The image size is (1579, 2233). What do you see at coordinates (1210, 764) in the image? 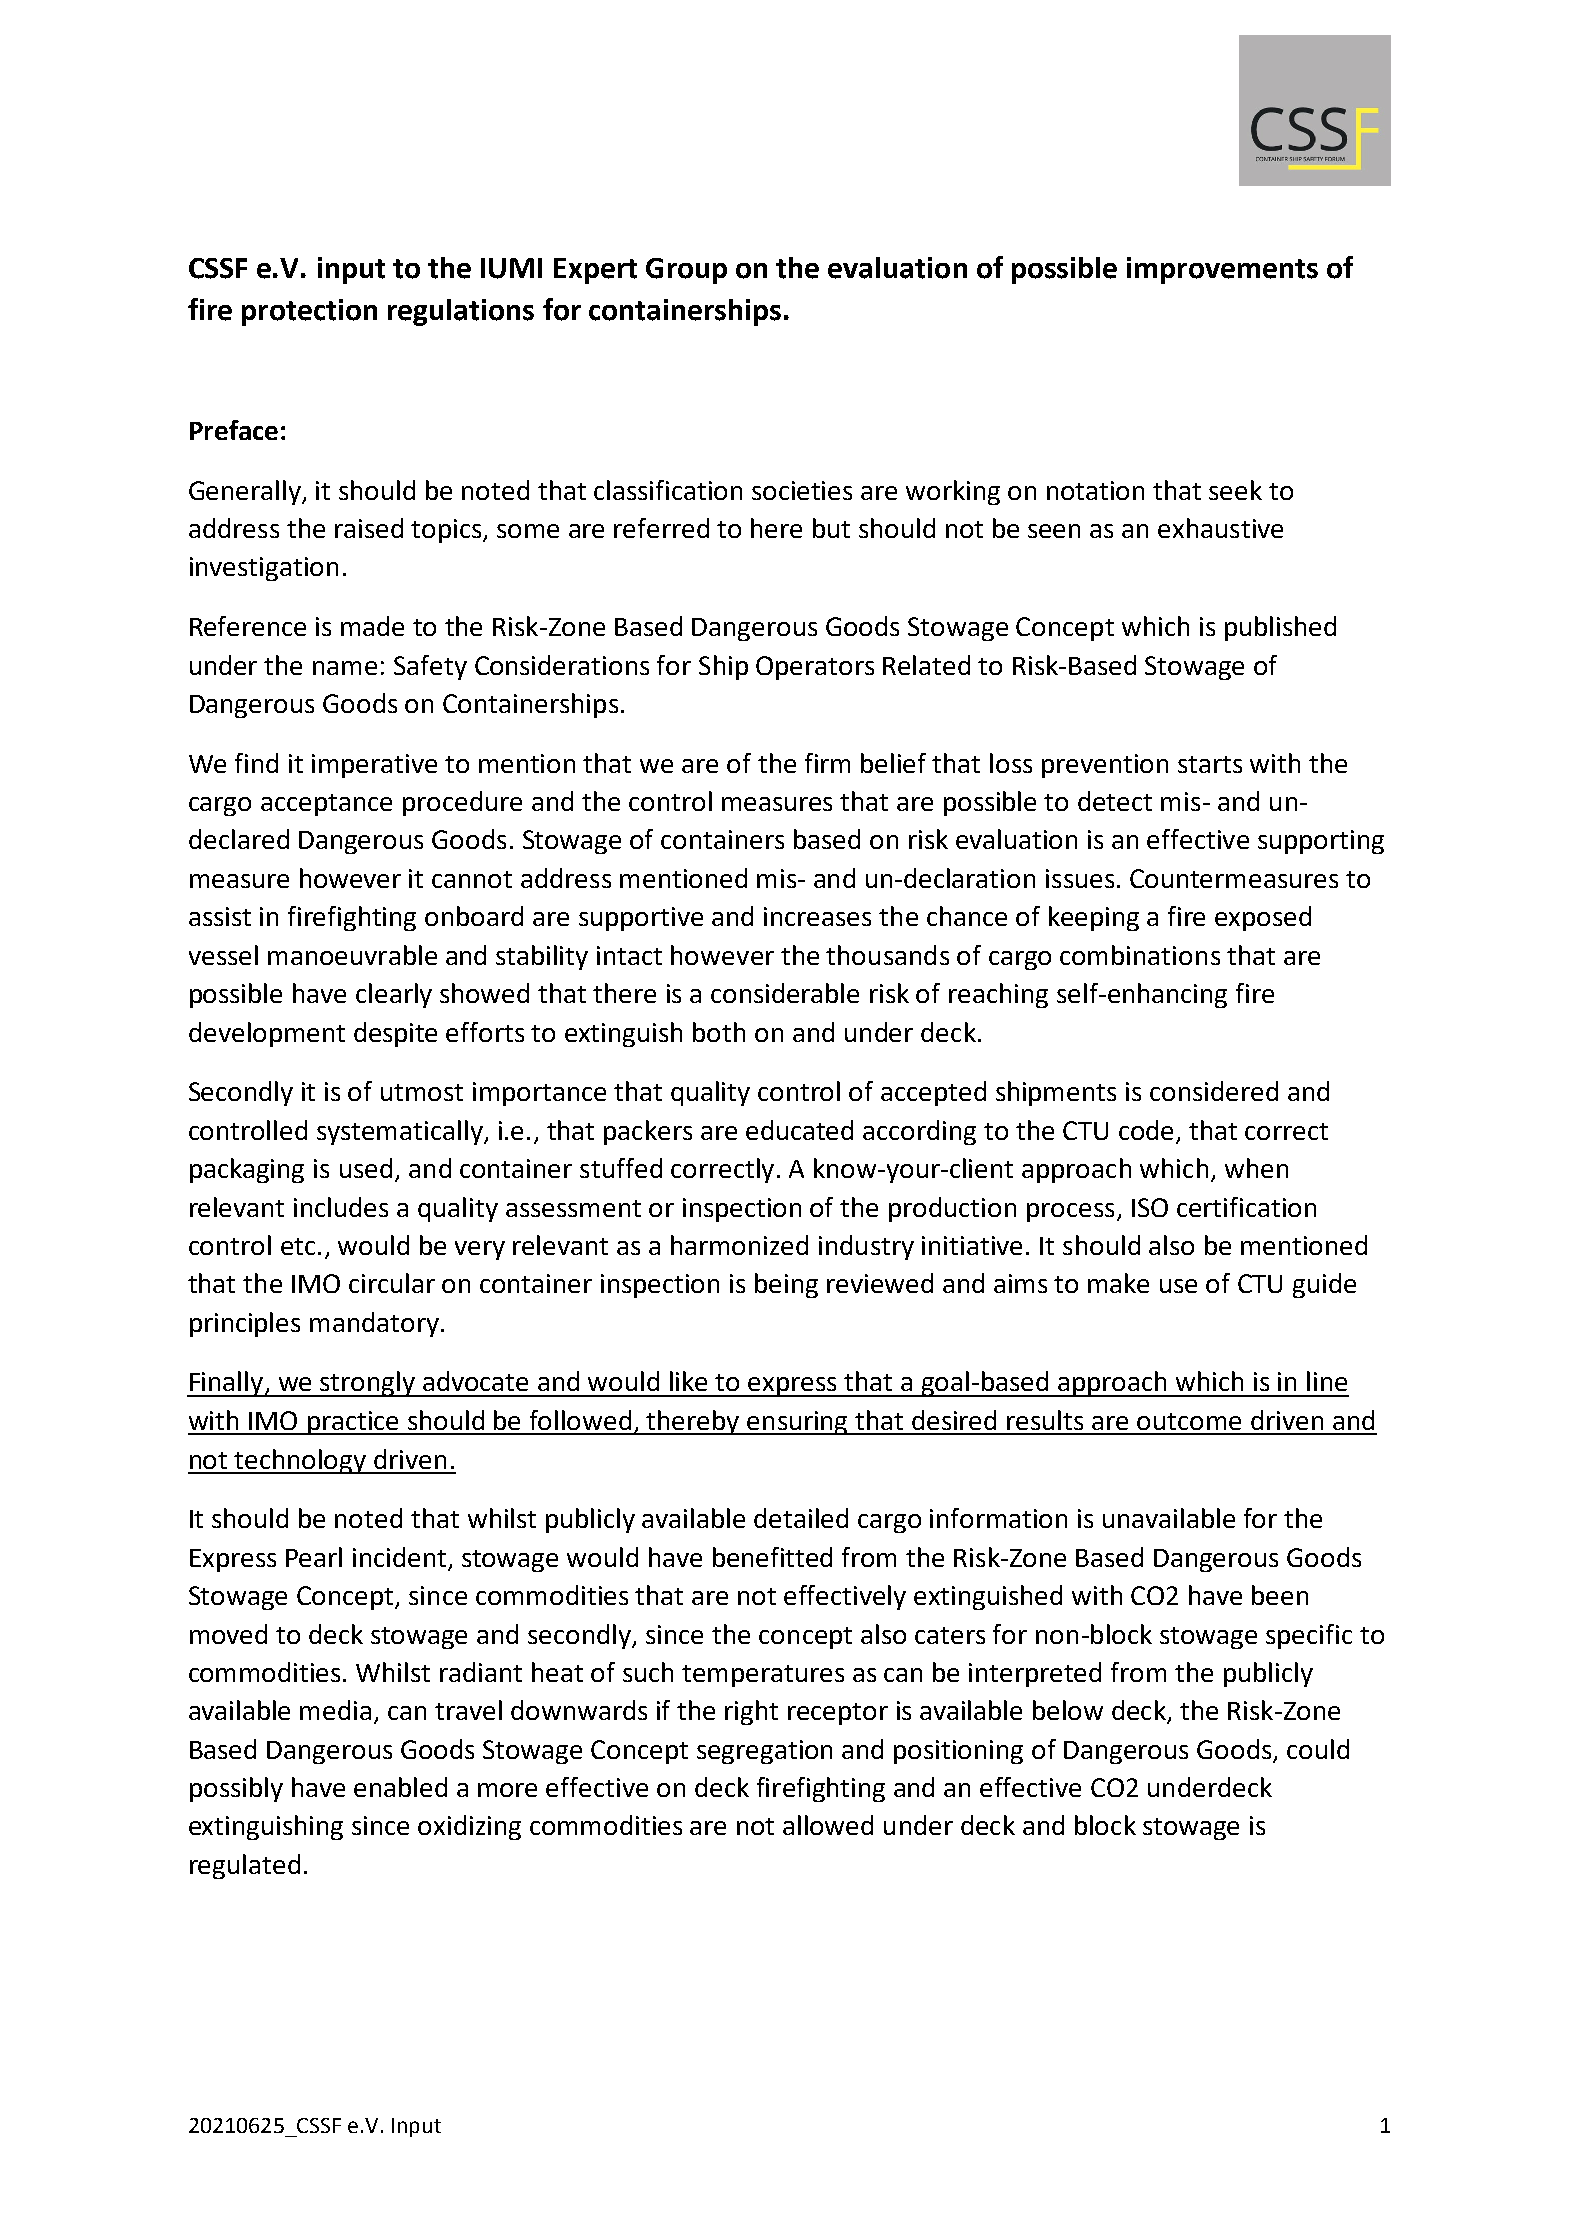
I see `starts` at bounding box center [1210, 764].
